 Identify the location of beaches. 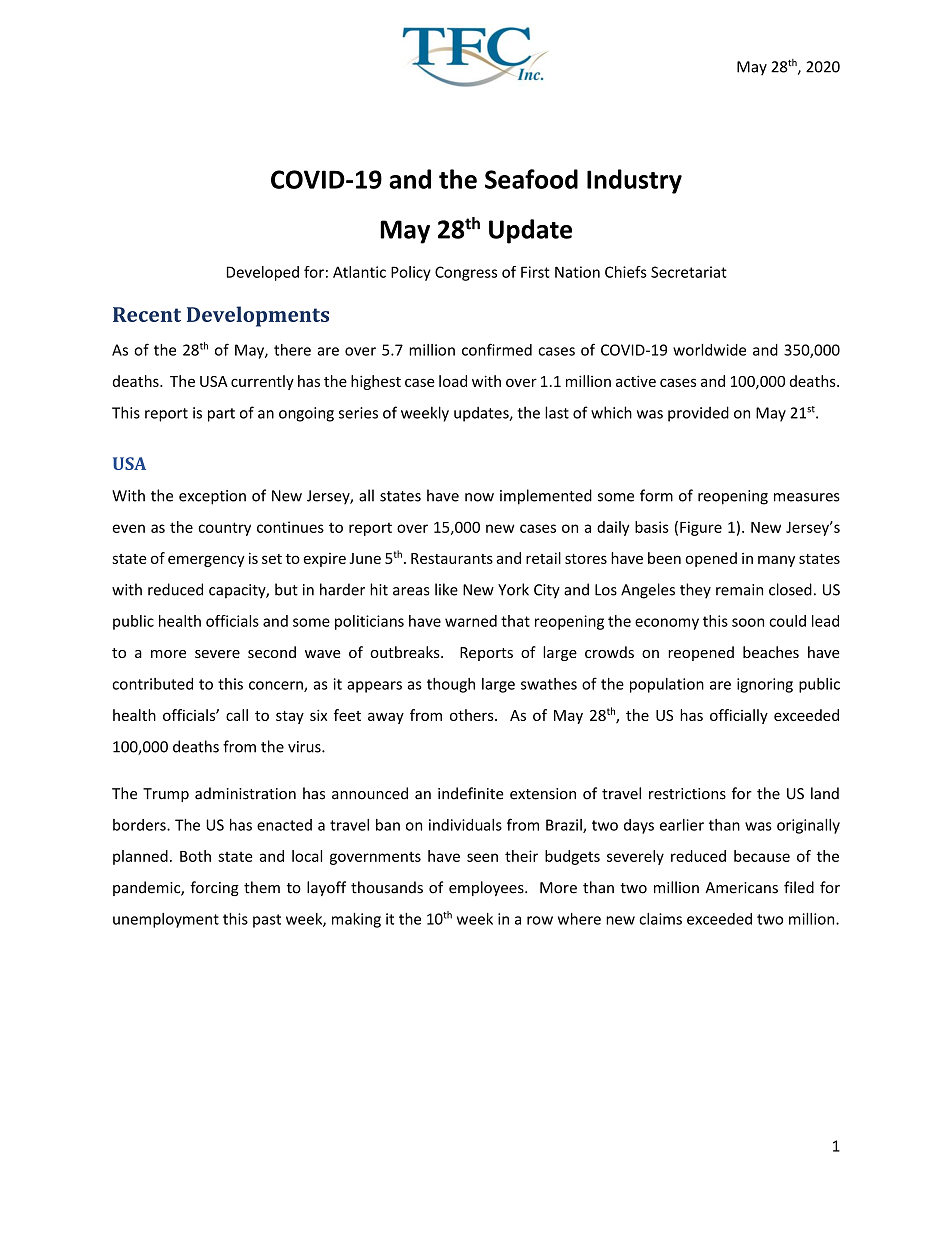
(771, 652).
